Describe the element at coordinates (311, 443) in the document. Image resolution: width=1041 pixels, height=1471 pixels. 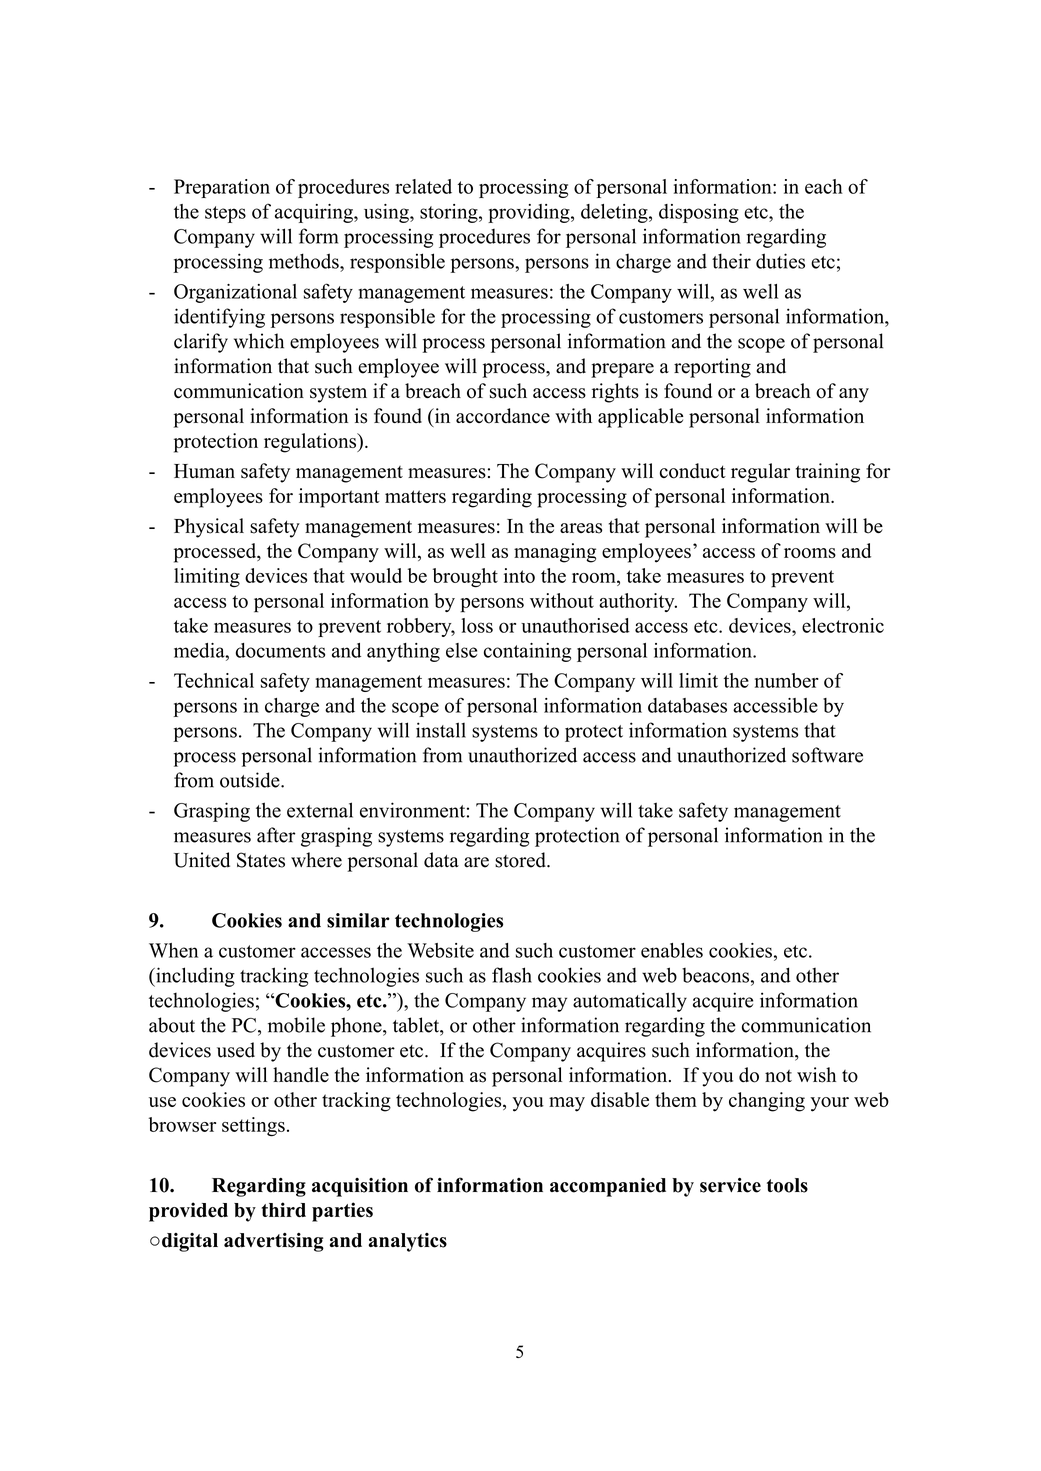
I see `regulations` at that location.
